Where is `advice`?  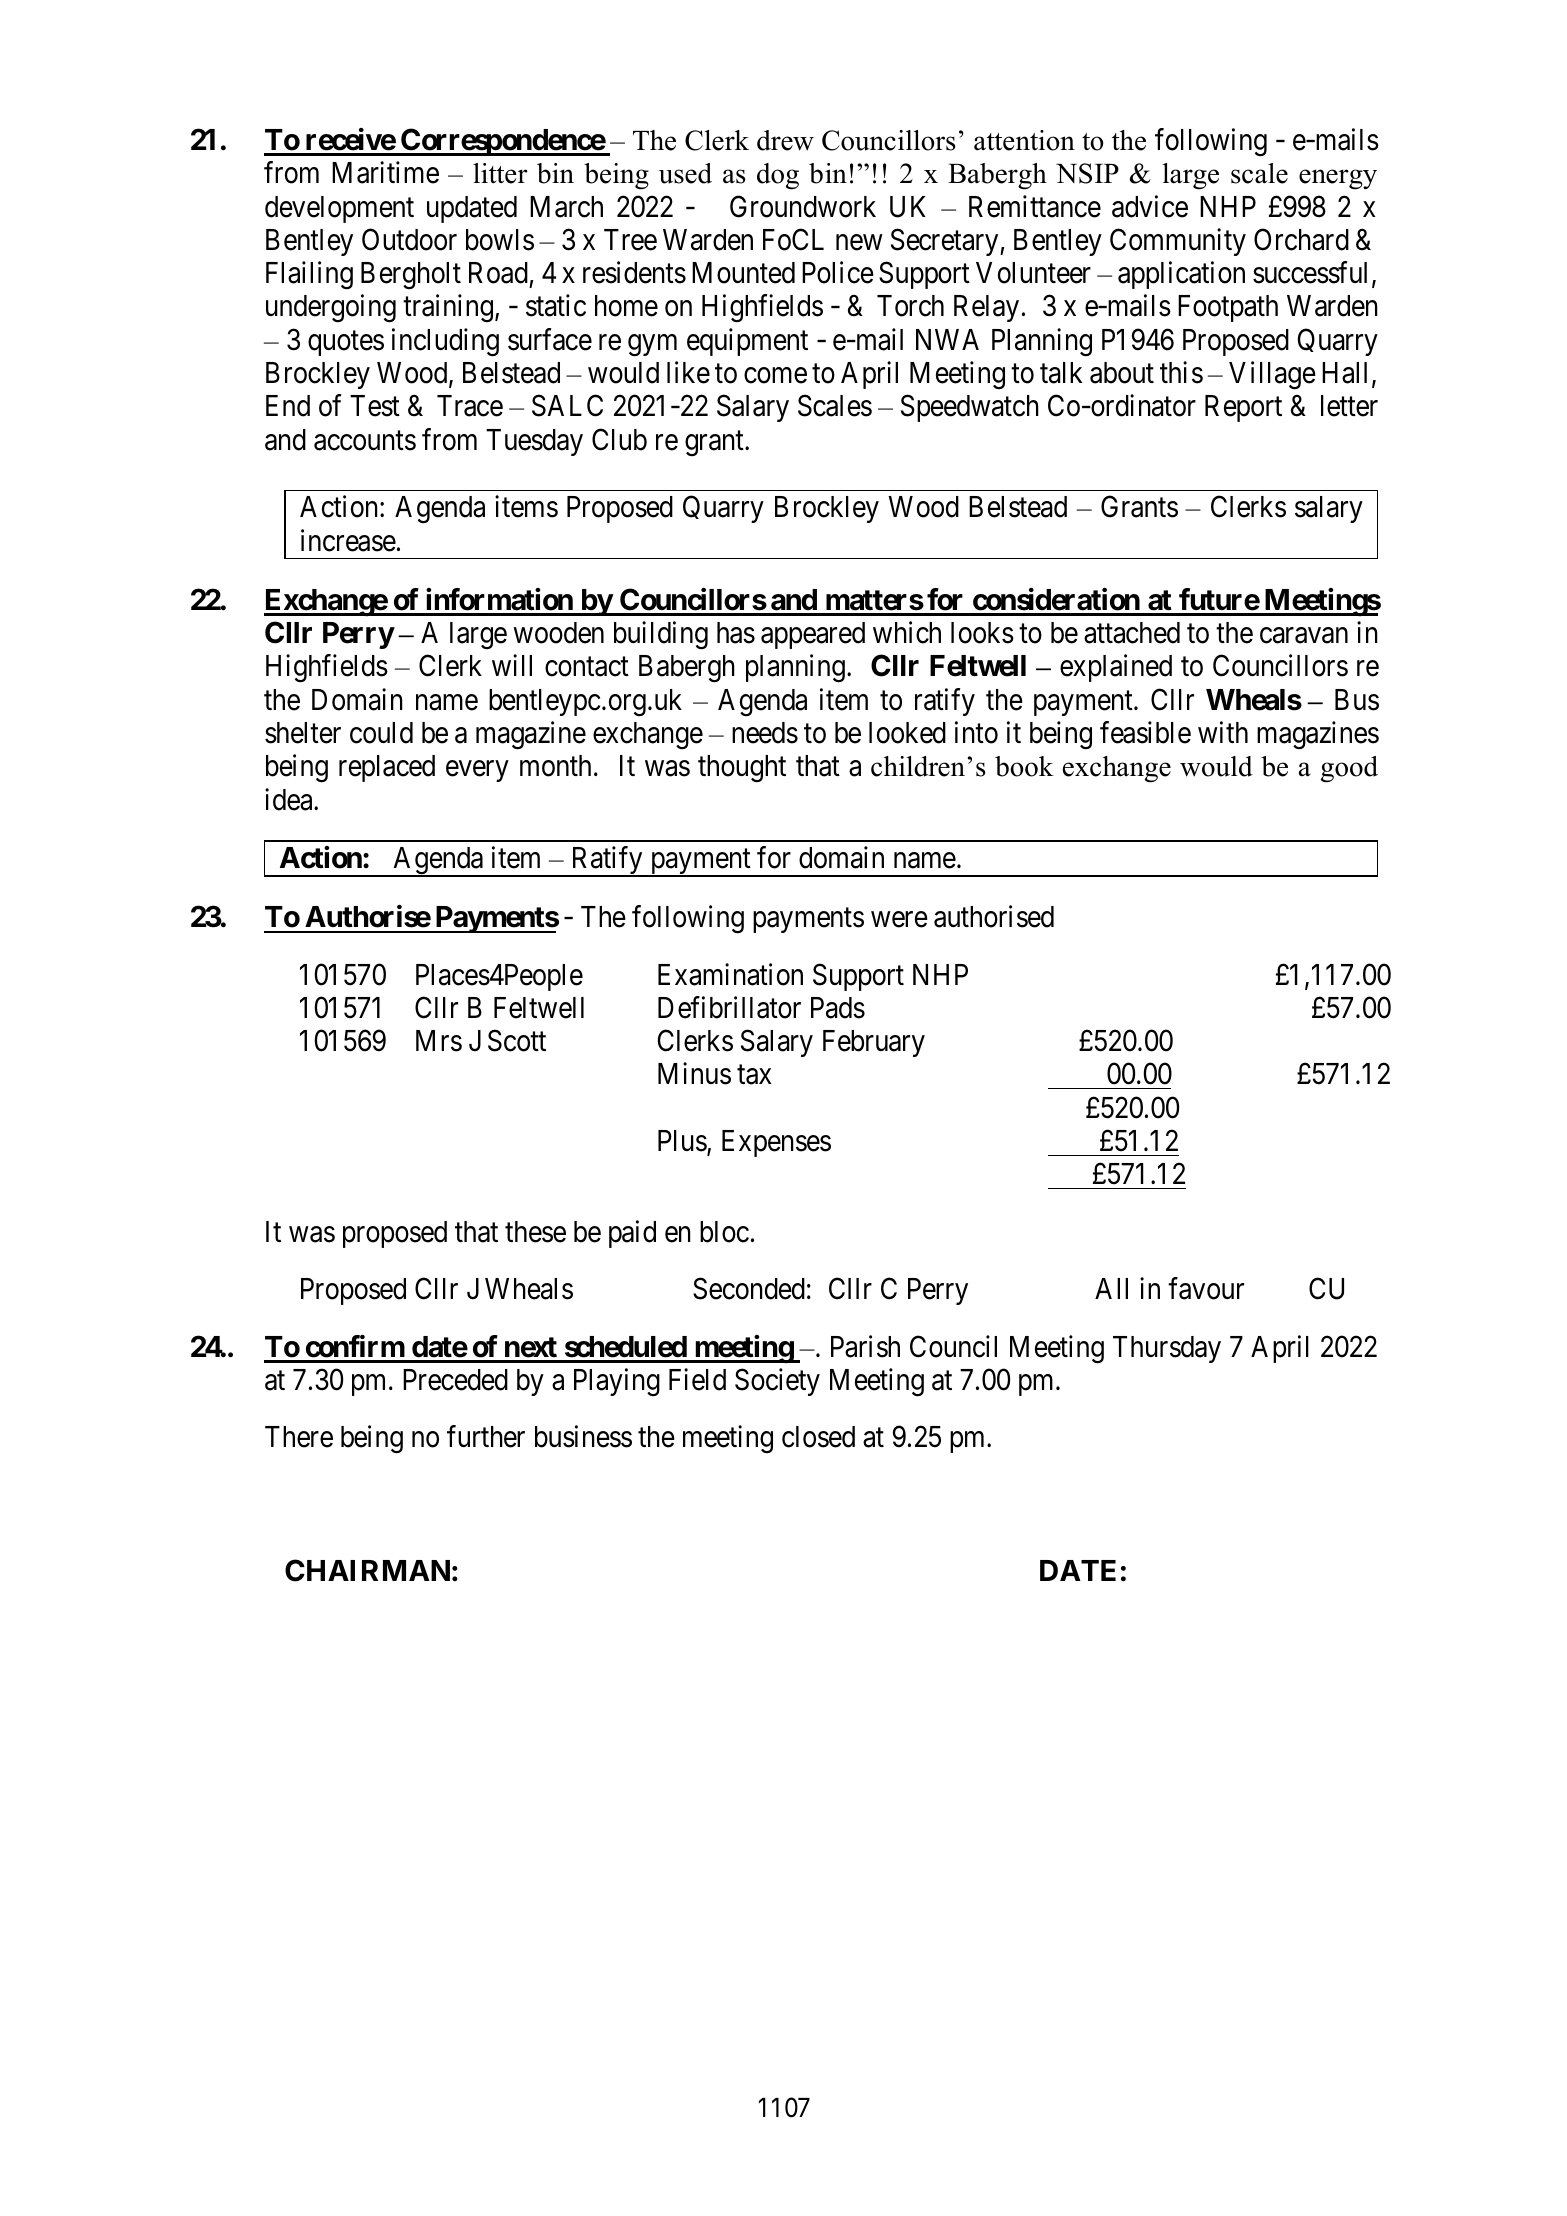 advice is located at coordinates (1150, 206).
